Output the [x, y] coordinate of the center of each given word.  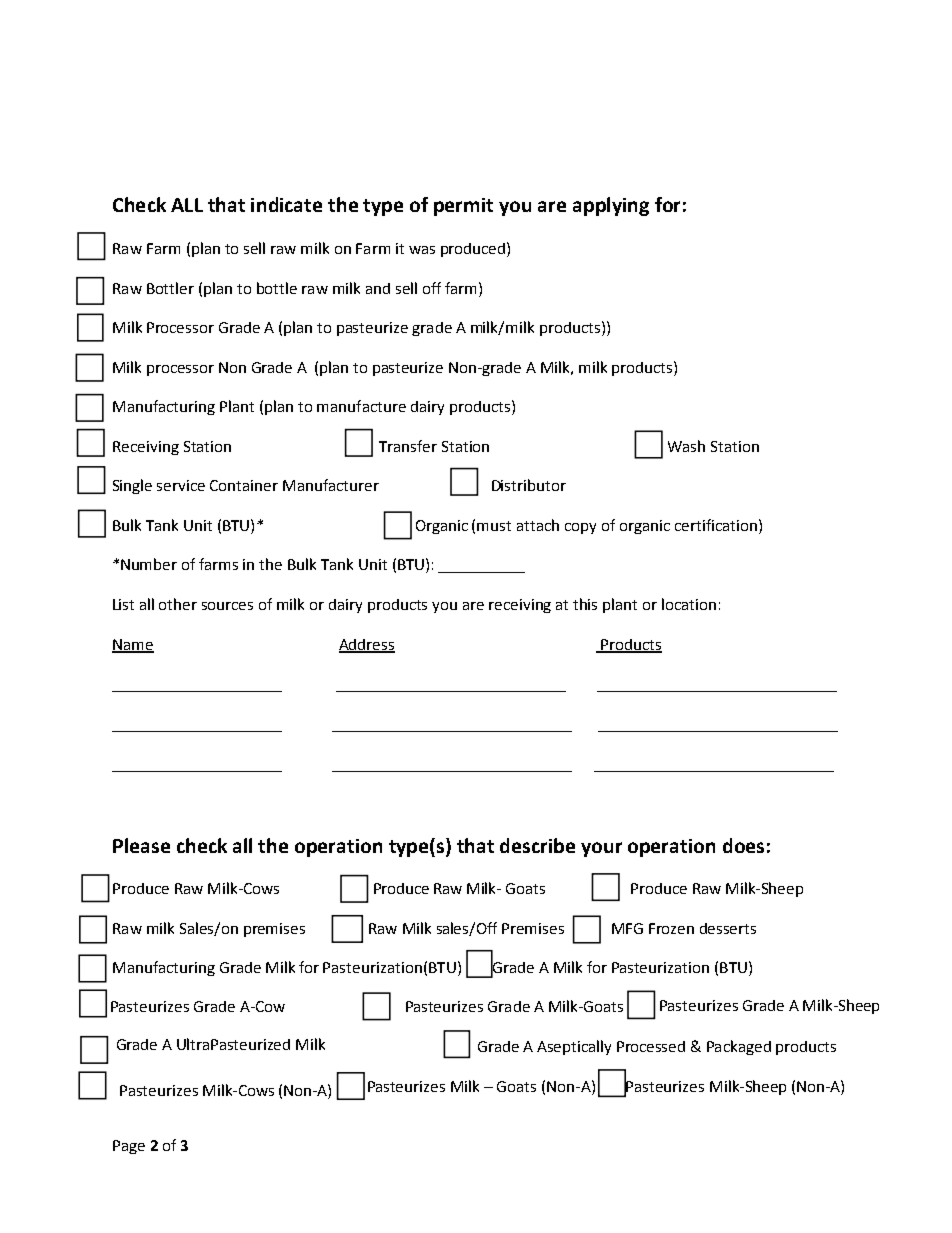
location [689, 604]
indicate [286, 204]
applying [611, 206]
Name [133, 645]
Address [367, 645]
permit [463, 207]
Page [129, 1147]
